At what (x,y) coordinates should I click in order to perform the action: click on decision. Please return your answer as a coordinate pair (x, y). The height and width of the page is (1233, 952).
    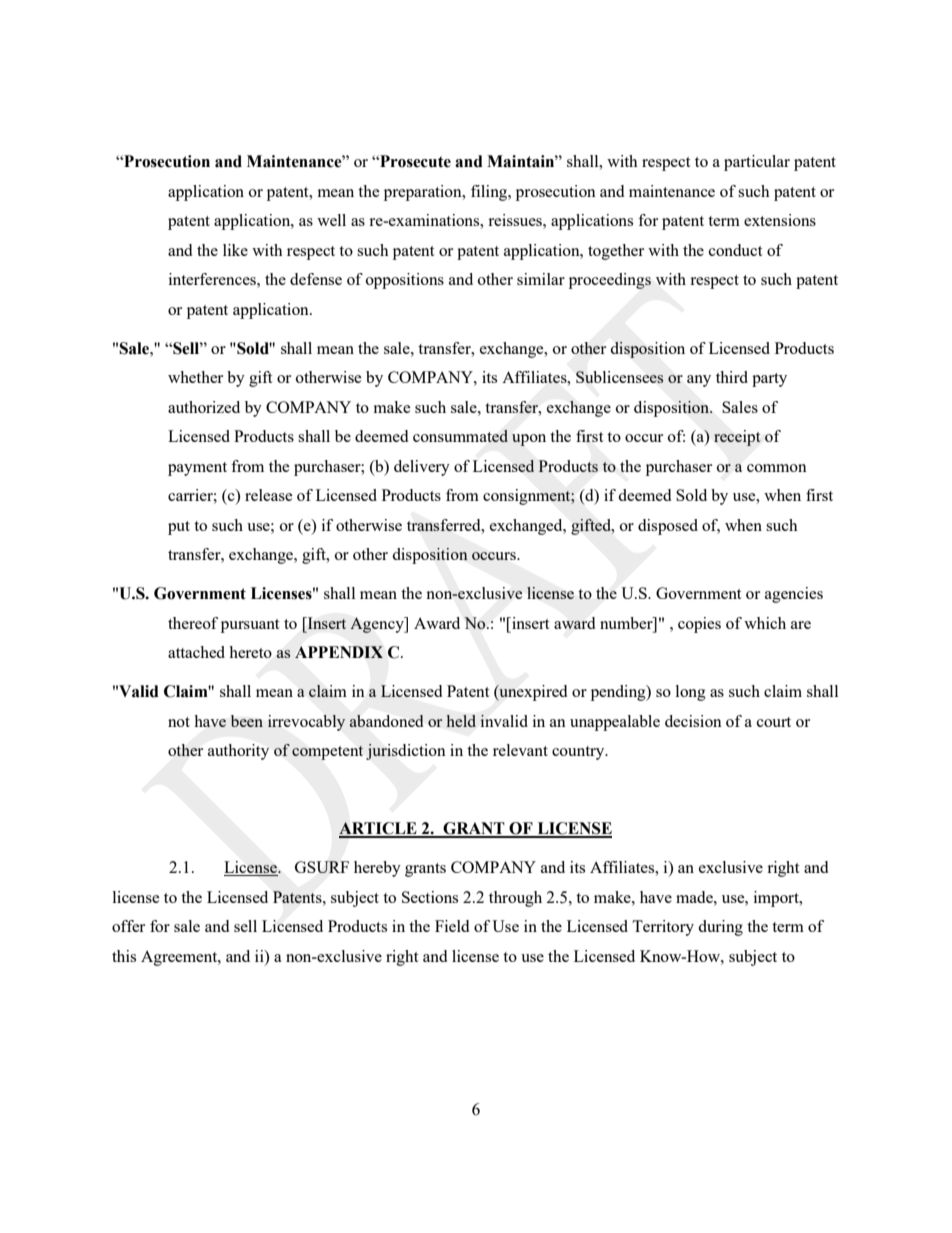
    Looking at the image, I should click on (693, 721).
